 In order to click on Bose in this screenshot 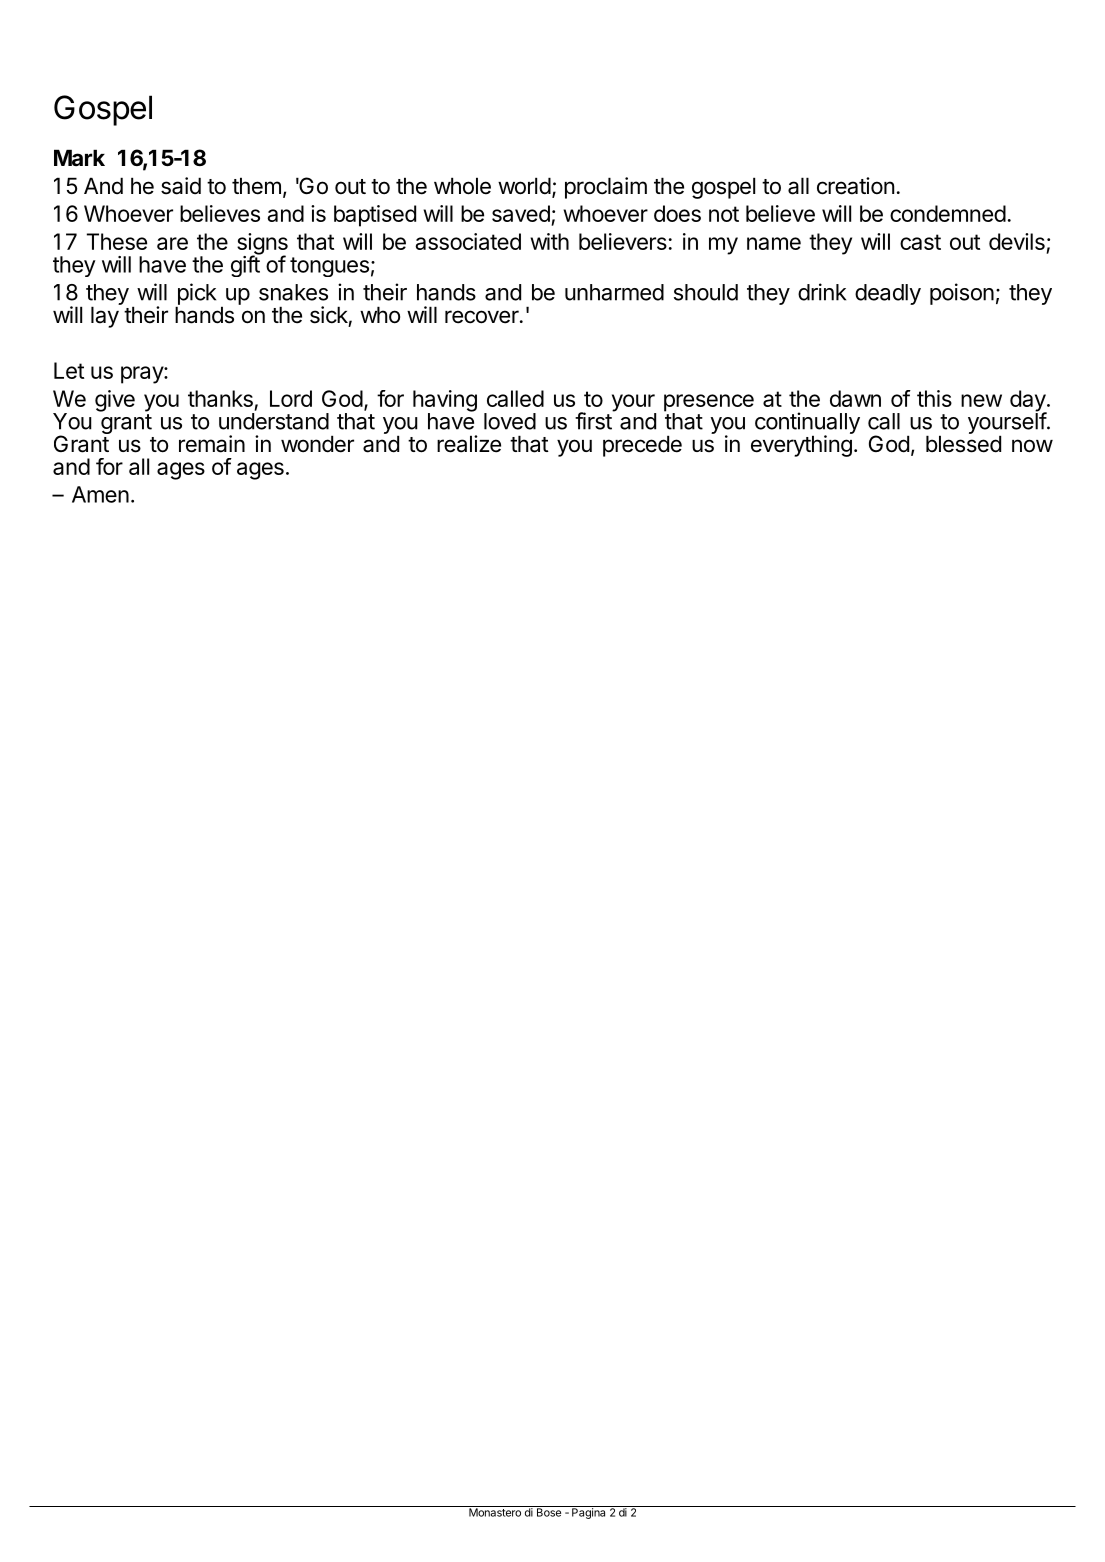, I will do `click(548, 1511)`.
